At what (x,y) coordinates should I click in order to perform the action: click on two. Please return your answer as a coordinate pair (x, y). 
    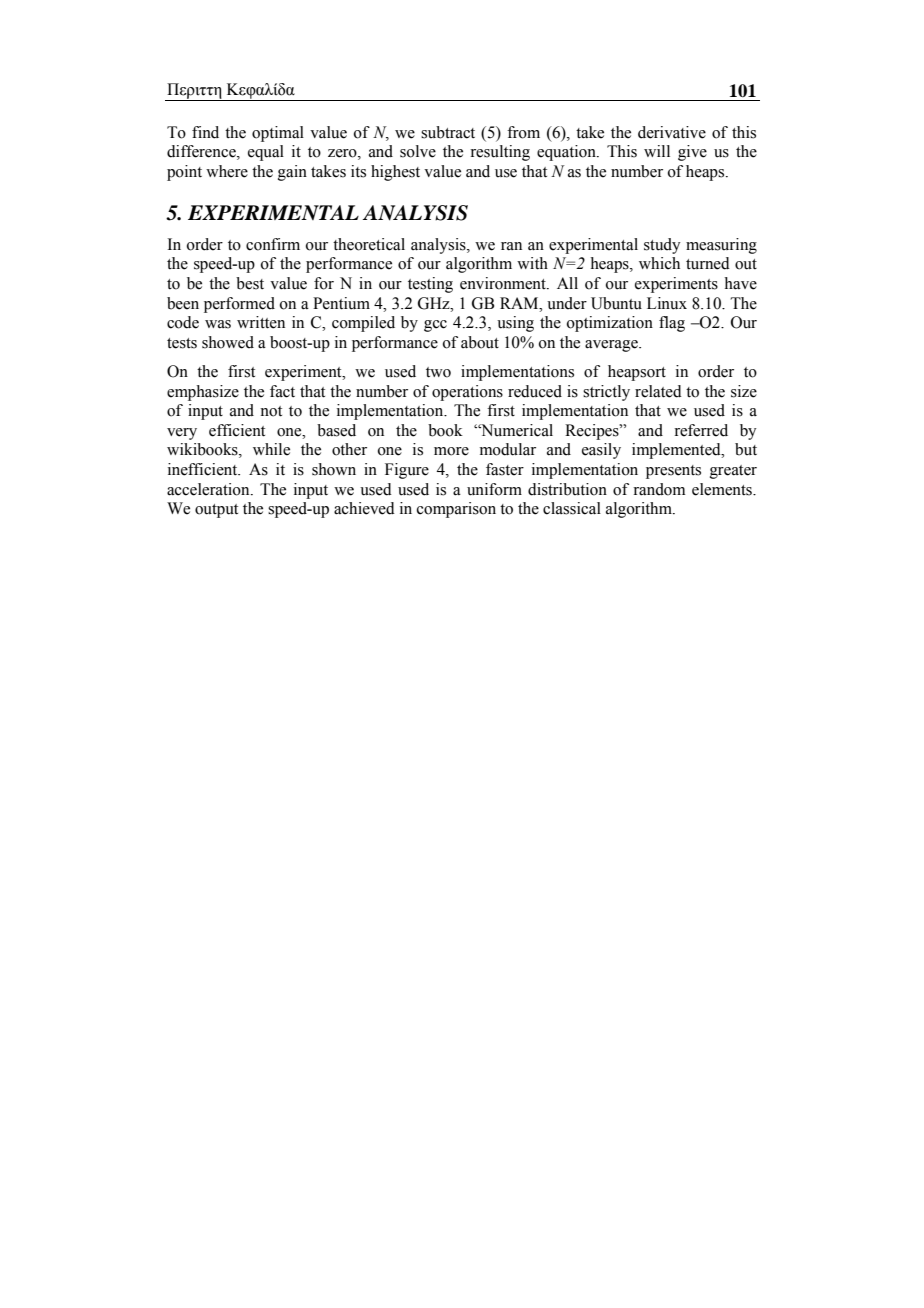
    Looking at the image, I should click on (438, 372).
